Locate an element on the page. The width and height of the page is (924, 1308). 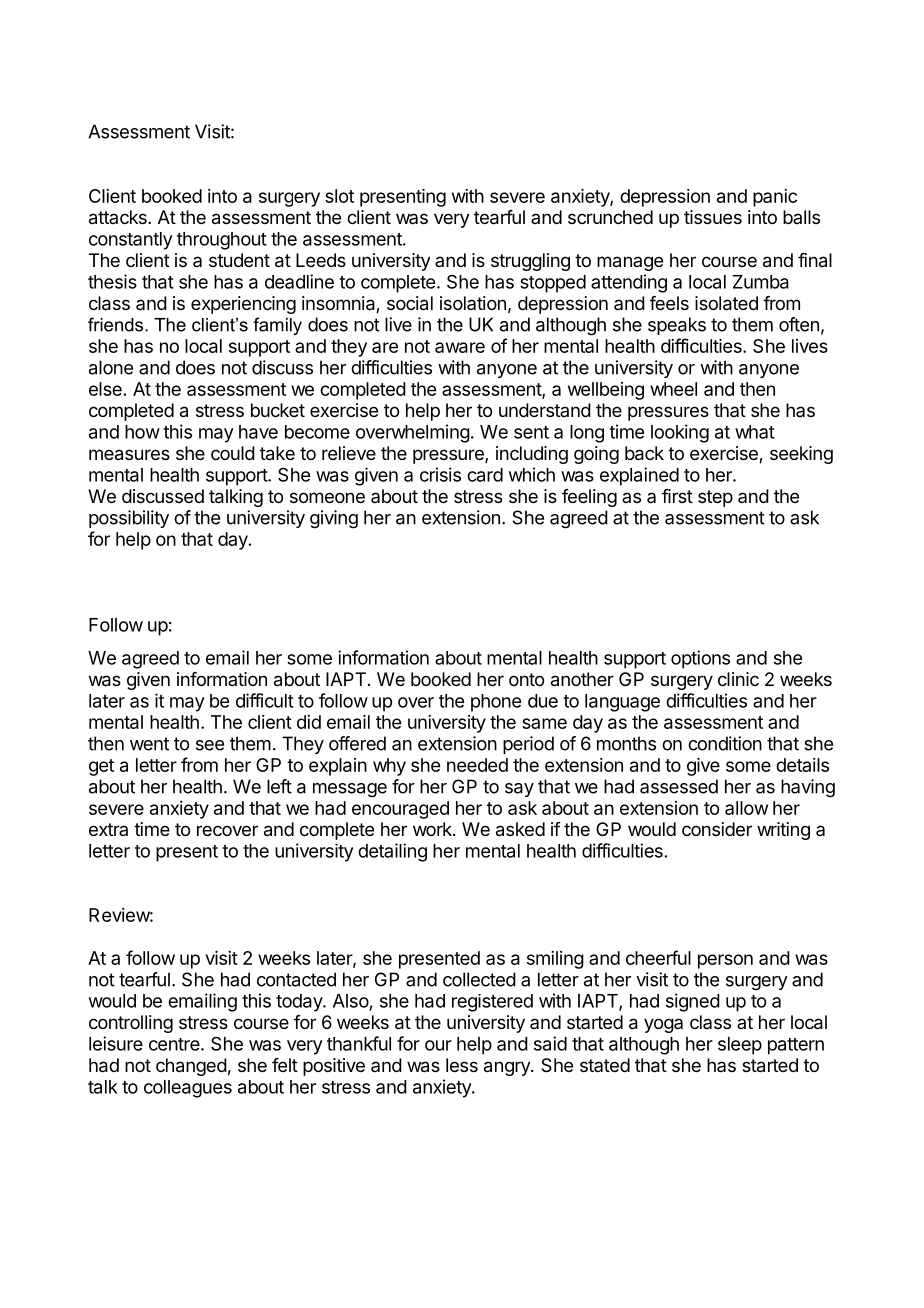
went is located at coordinates (149, 744).
